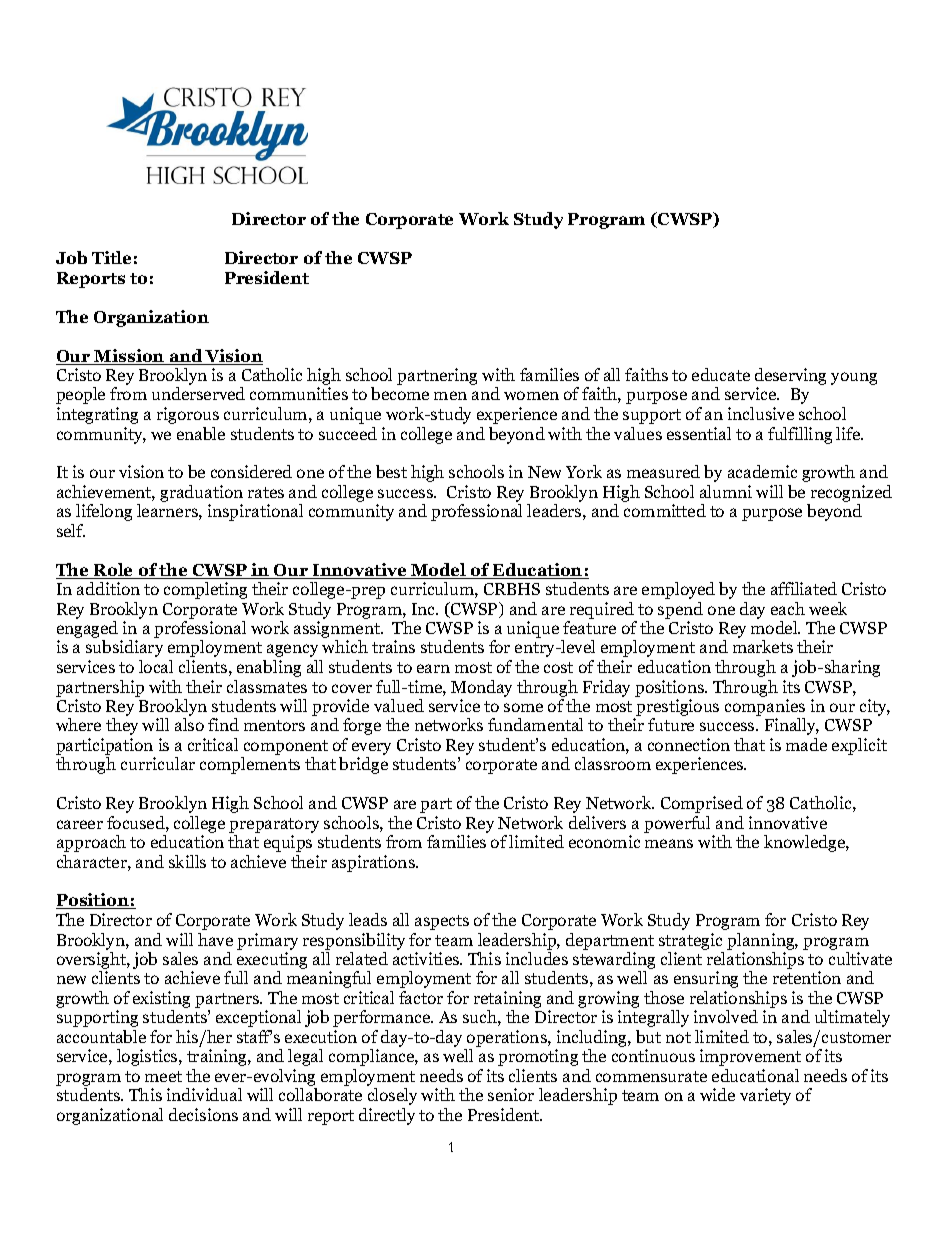  Describe the element at coordinates (163, 1076) in the screenshot. I see `meet` at that location.
